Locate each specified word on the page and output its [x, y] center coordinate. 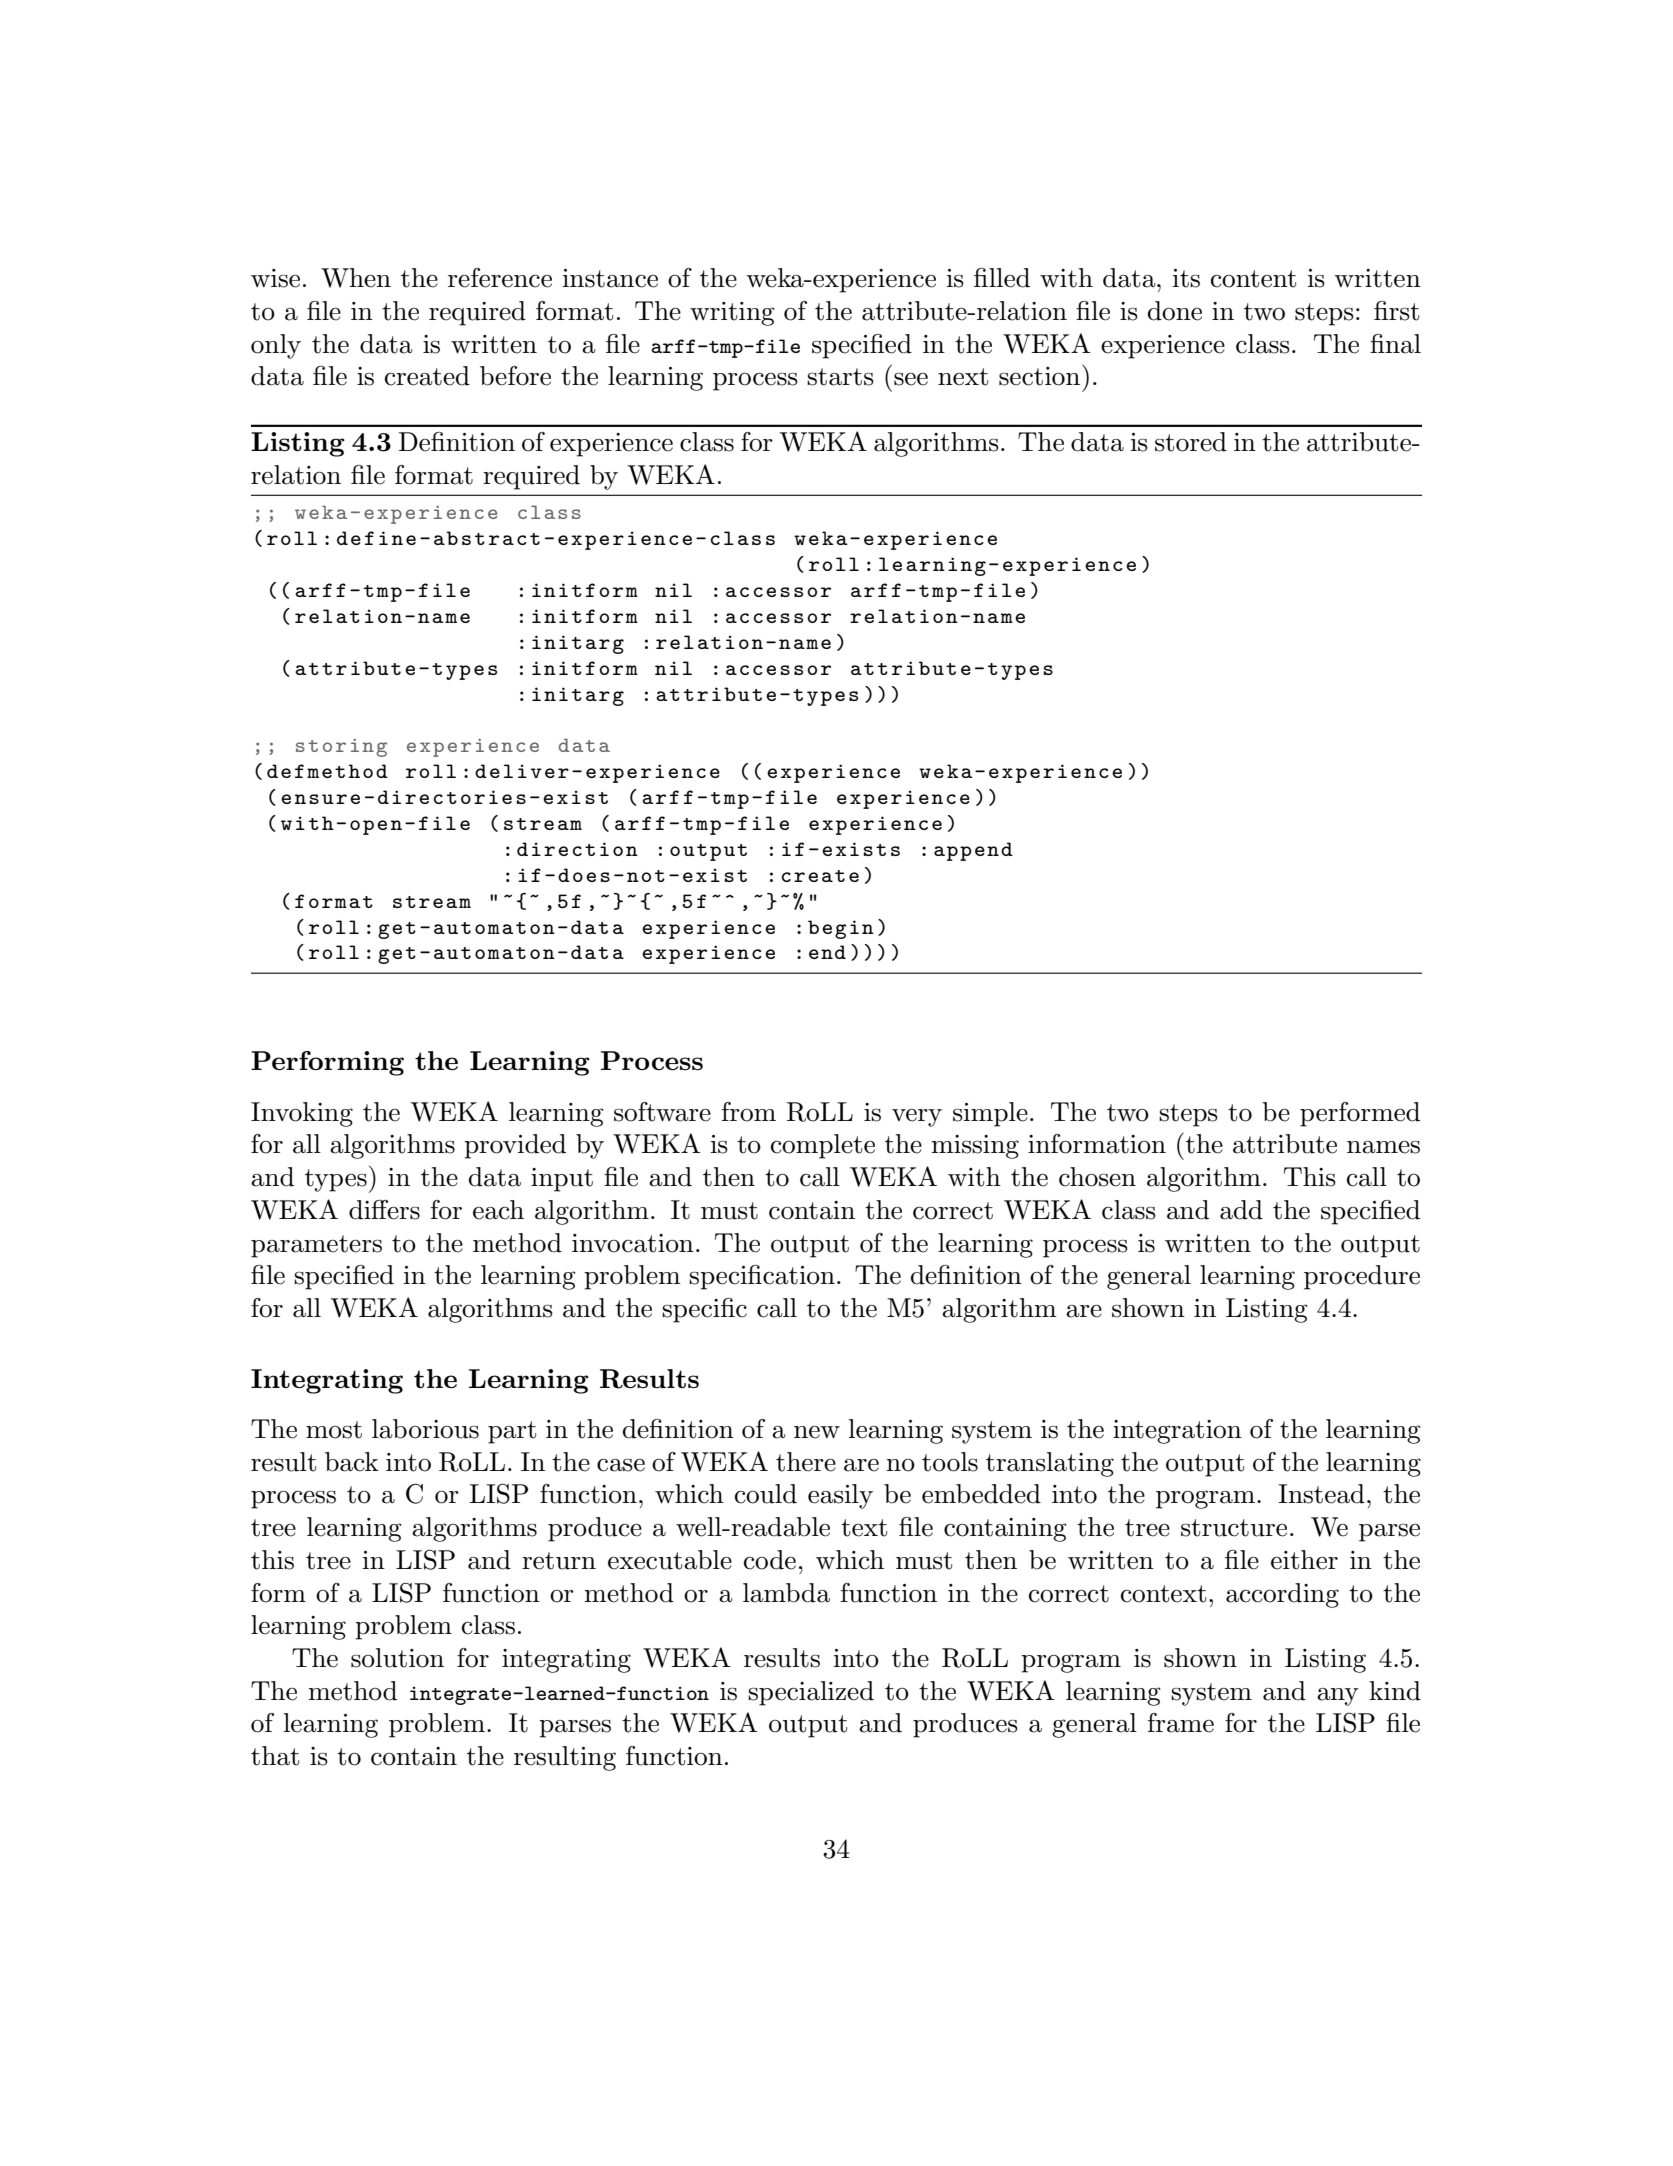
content [1253, 279]
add [1241, 1210]
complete [823, 1146]
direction [577, 849]
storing [341, 748]
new [817, 1432]
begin [841, 929]
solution [397, 1658]
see [911, 379]
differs [384, 1210]
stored [1191, 442]
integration [1177, 1432]
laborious [425, 1429]
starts [840, 377]
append [973, 851]
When [356, 278]
